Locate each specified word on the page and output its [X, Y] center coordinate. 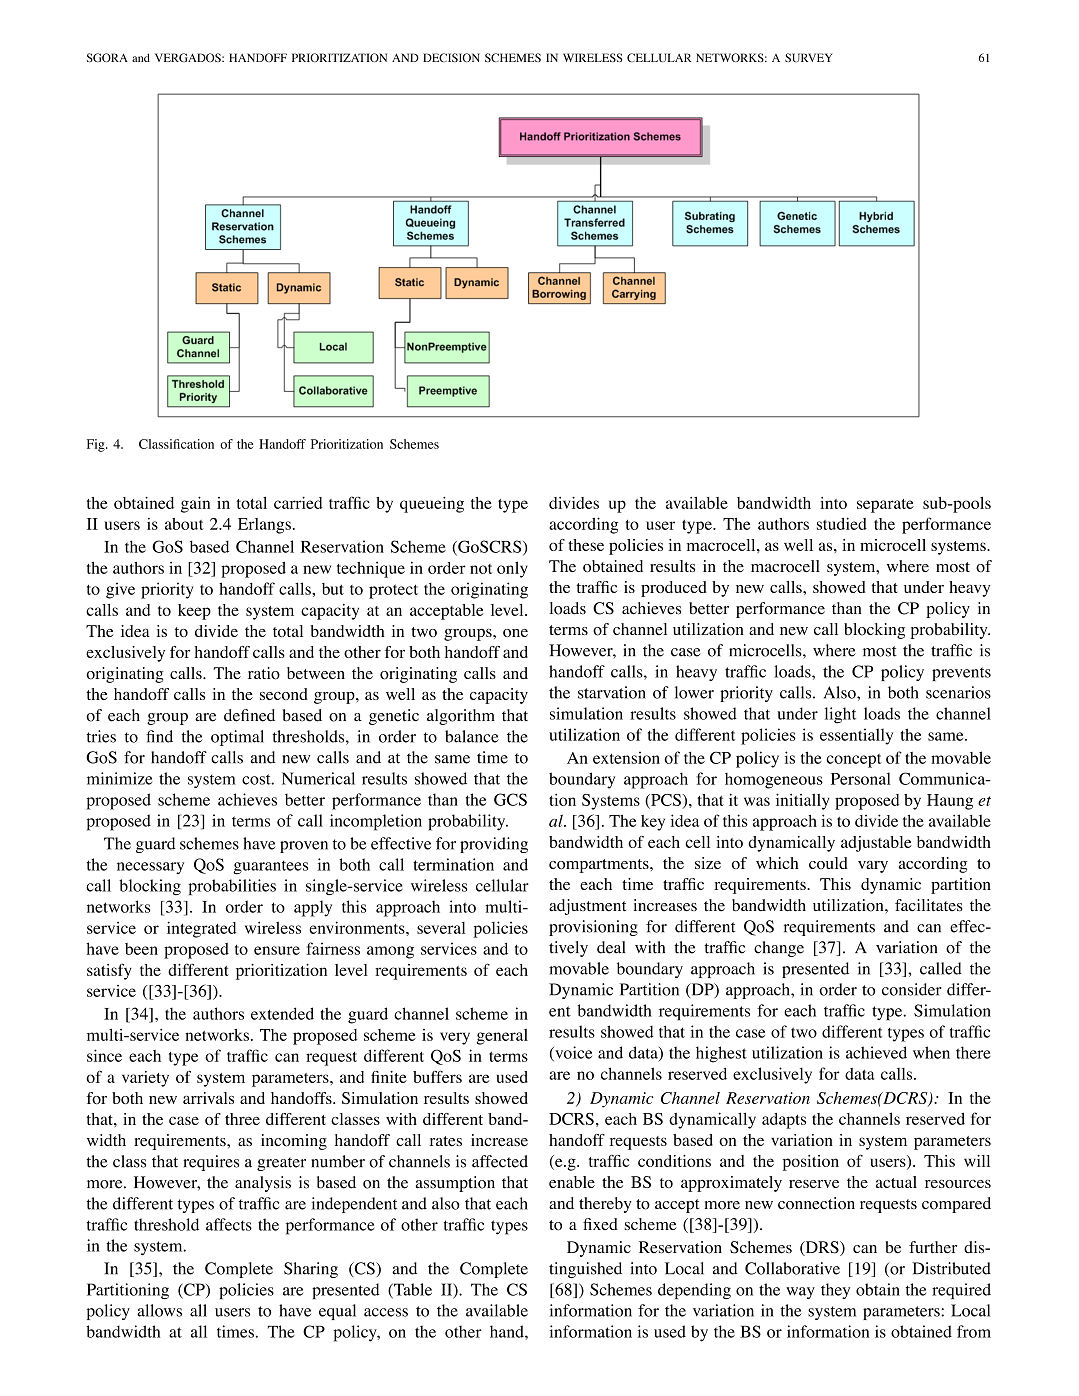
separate [885, 506]
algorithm [461, 717]
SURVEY [809, 57]
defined [249, 715]
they [835, 1291]
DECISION [451, 57]
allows [159, 1310]
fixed [600, 1224]
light [840, 715]
